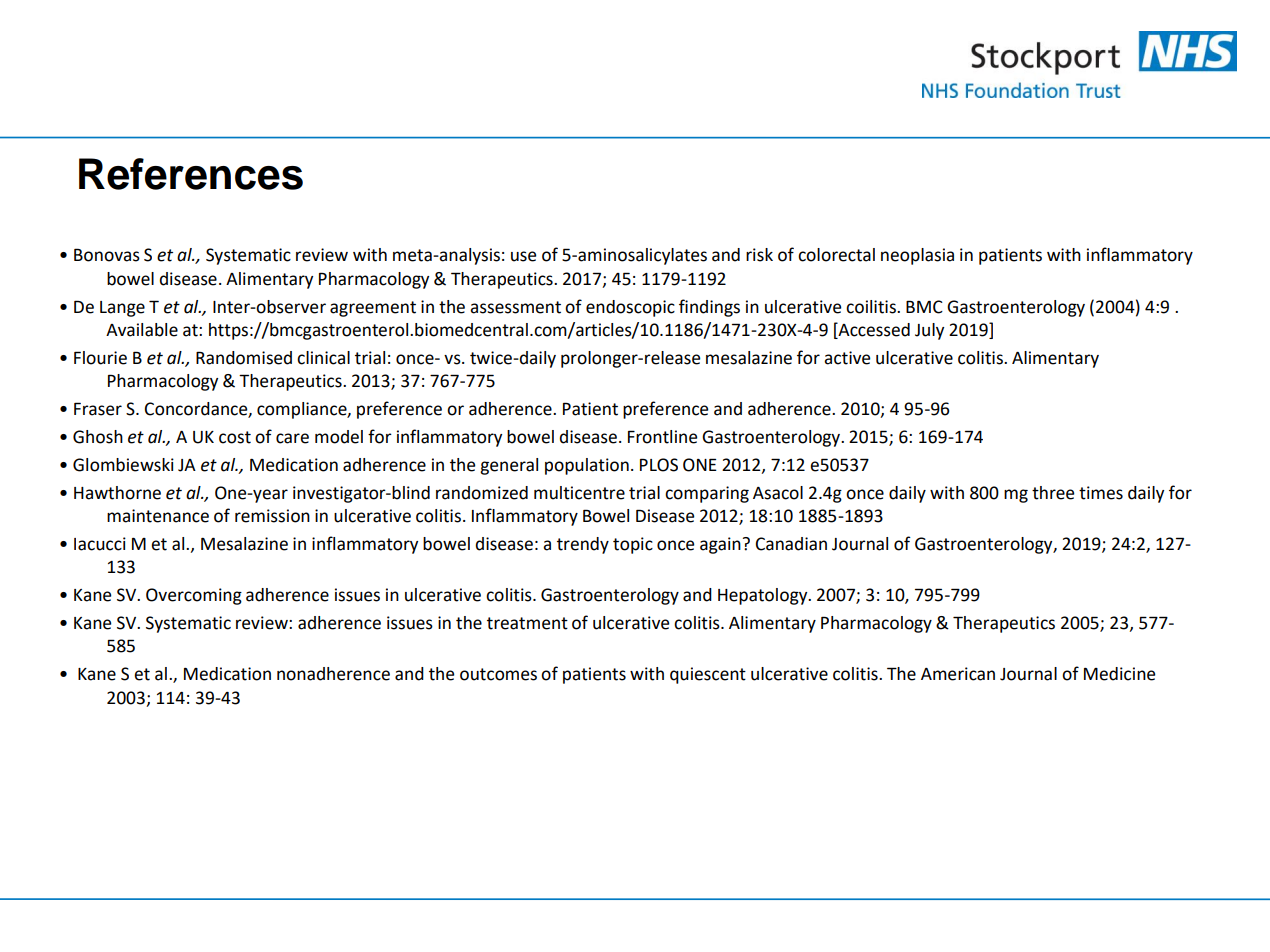 The height and width of the screenshot is (952, 1270). Describe the element at coordinates (633, 545) in the screenshot. I see `topic` at that location.
